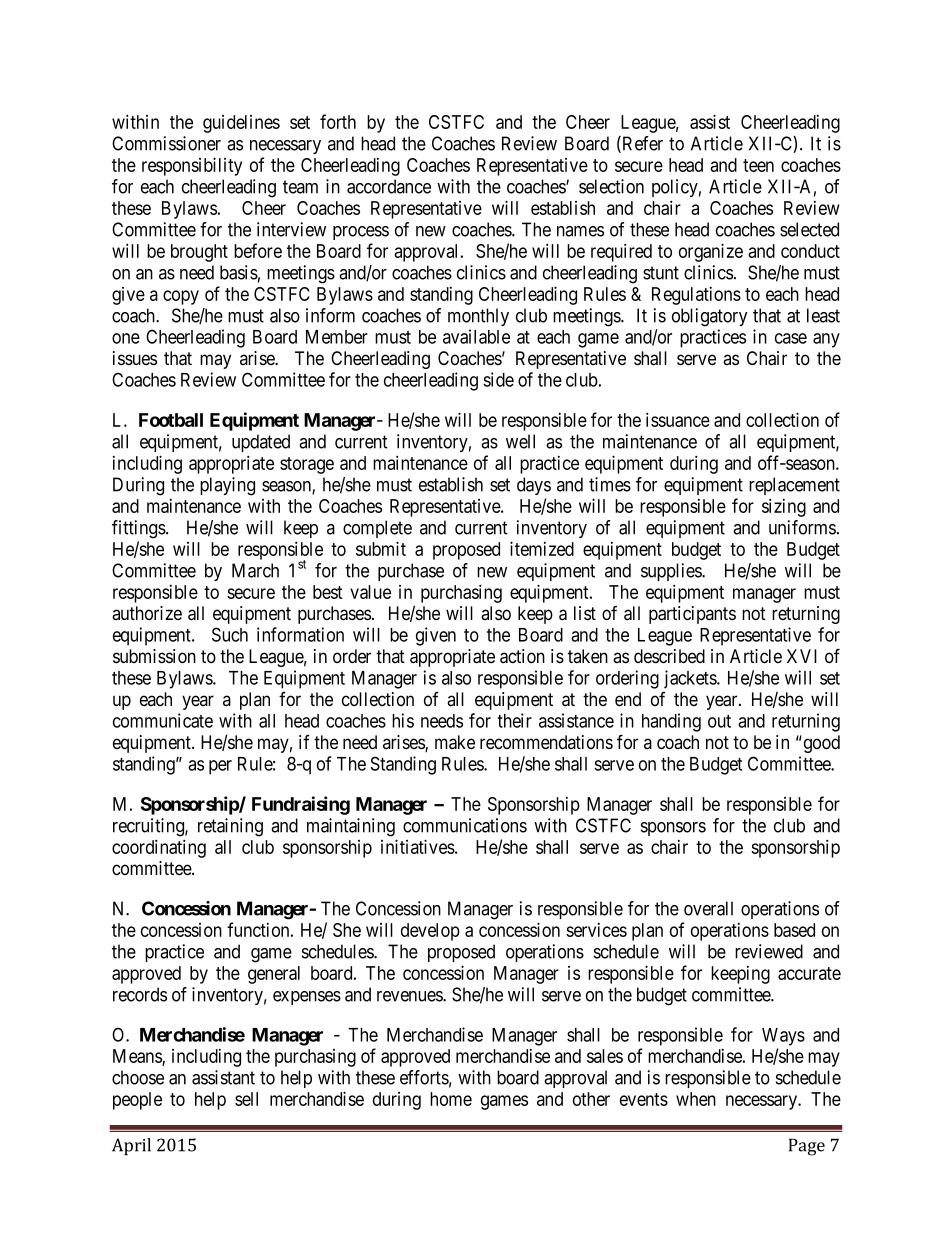  Describe the element at coordinates (678, 419) in the screenshot. I see `issuance` at that location.
